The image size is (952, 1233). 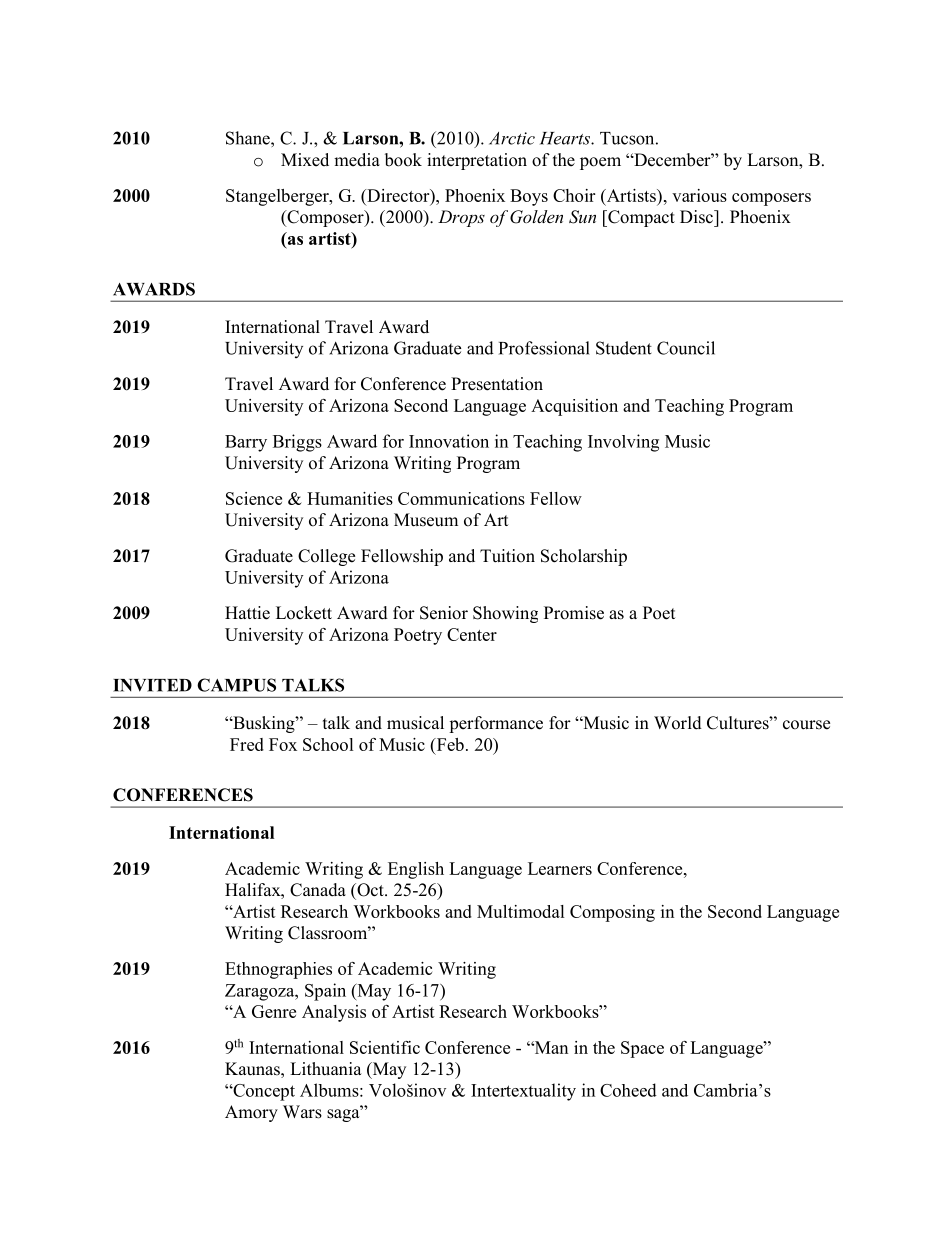 What do you see at coordinates (449, 744) in the page?
I see `Feb` at bounding box center [449, 744].
